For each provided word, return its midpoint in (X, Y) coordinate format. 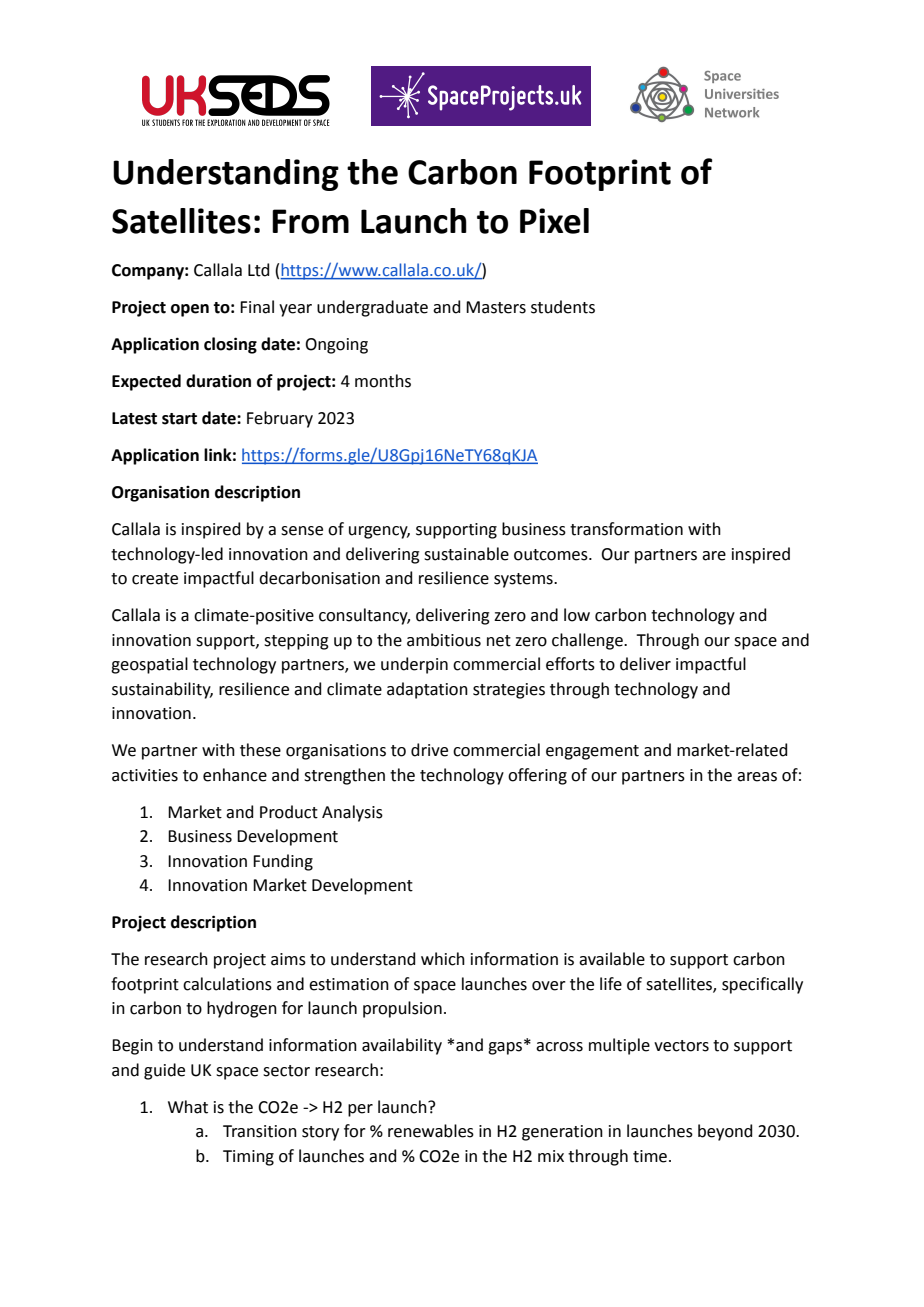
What (188, 1107)
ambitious (444, 640)
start (179, 419)
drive (429, 750)
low (577, 615)
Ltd (258, 270)
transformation (626, 529)
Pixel (554, 221)
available (612, 959)
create (155, 579)
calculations (227, 984)
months (383, 381)
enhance (235, 775)
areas (757, 777)
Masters (496, 307)
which (443, 959)
